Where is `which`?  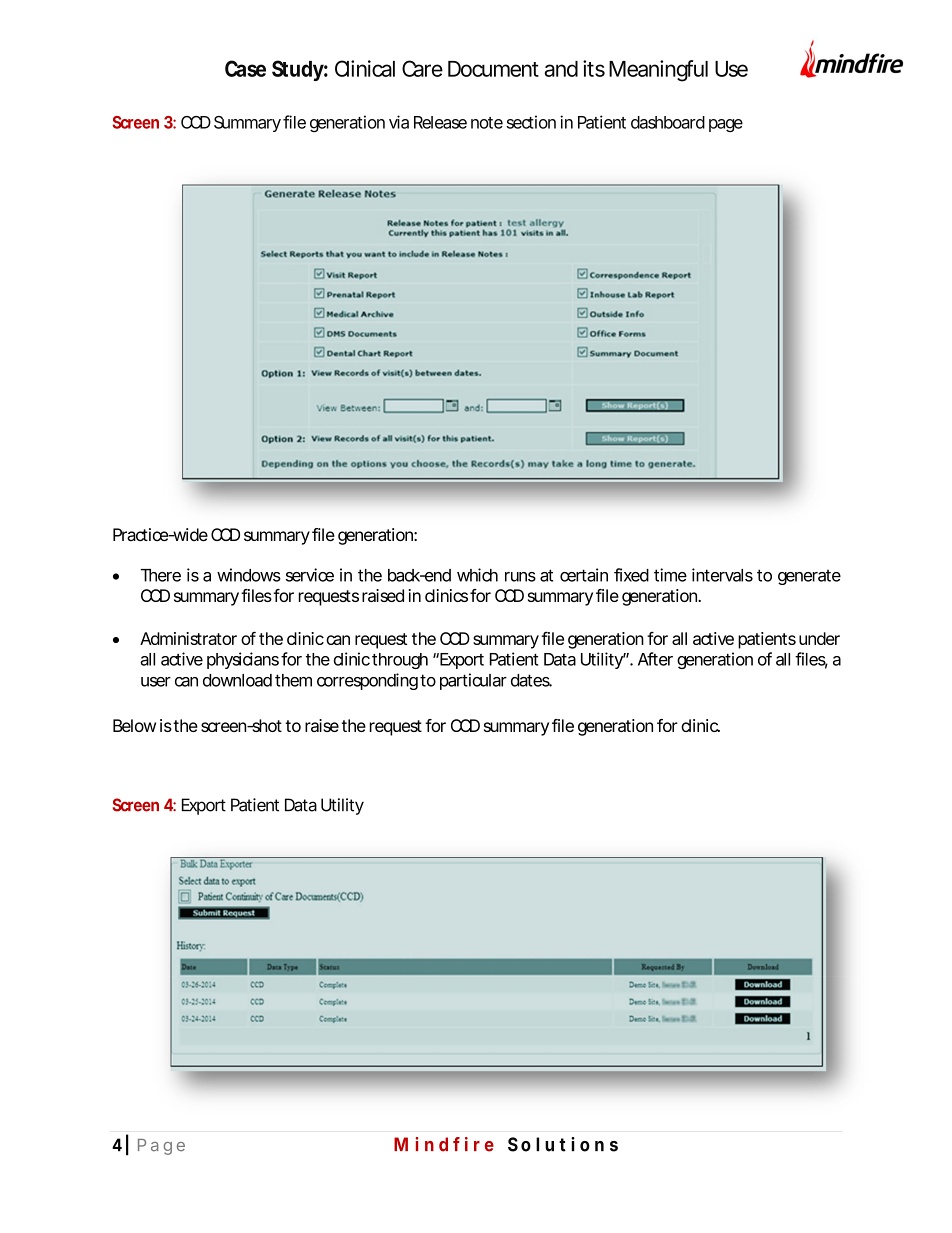 which is located at coordinates (477, 575).
